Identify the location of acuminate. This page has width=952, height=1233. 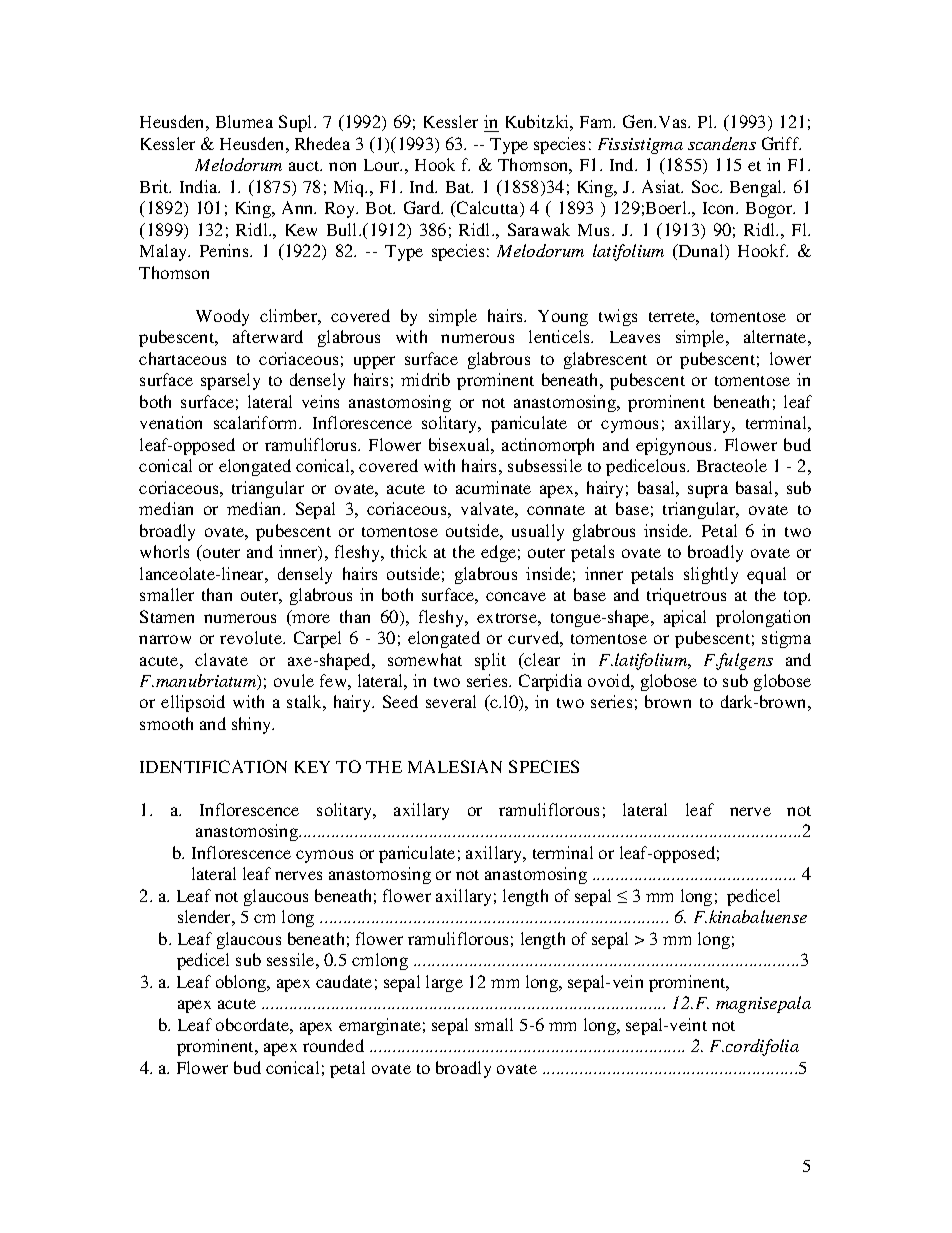
(493, 487).
